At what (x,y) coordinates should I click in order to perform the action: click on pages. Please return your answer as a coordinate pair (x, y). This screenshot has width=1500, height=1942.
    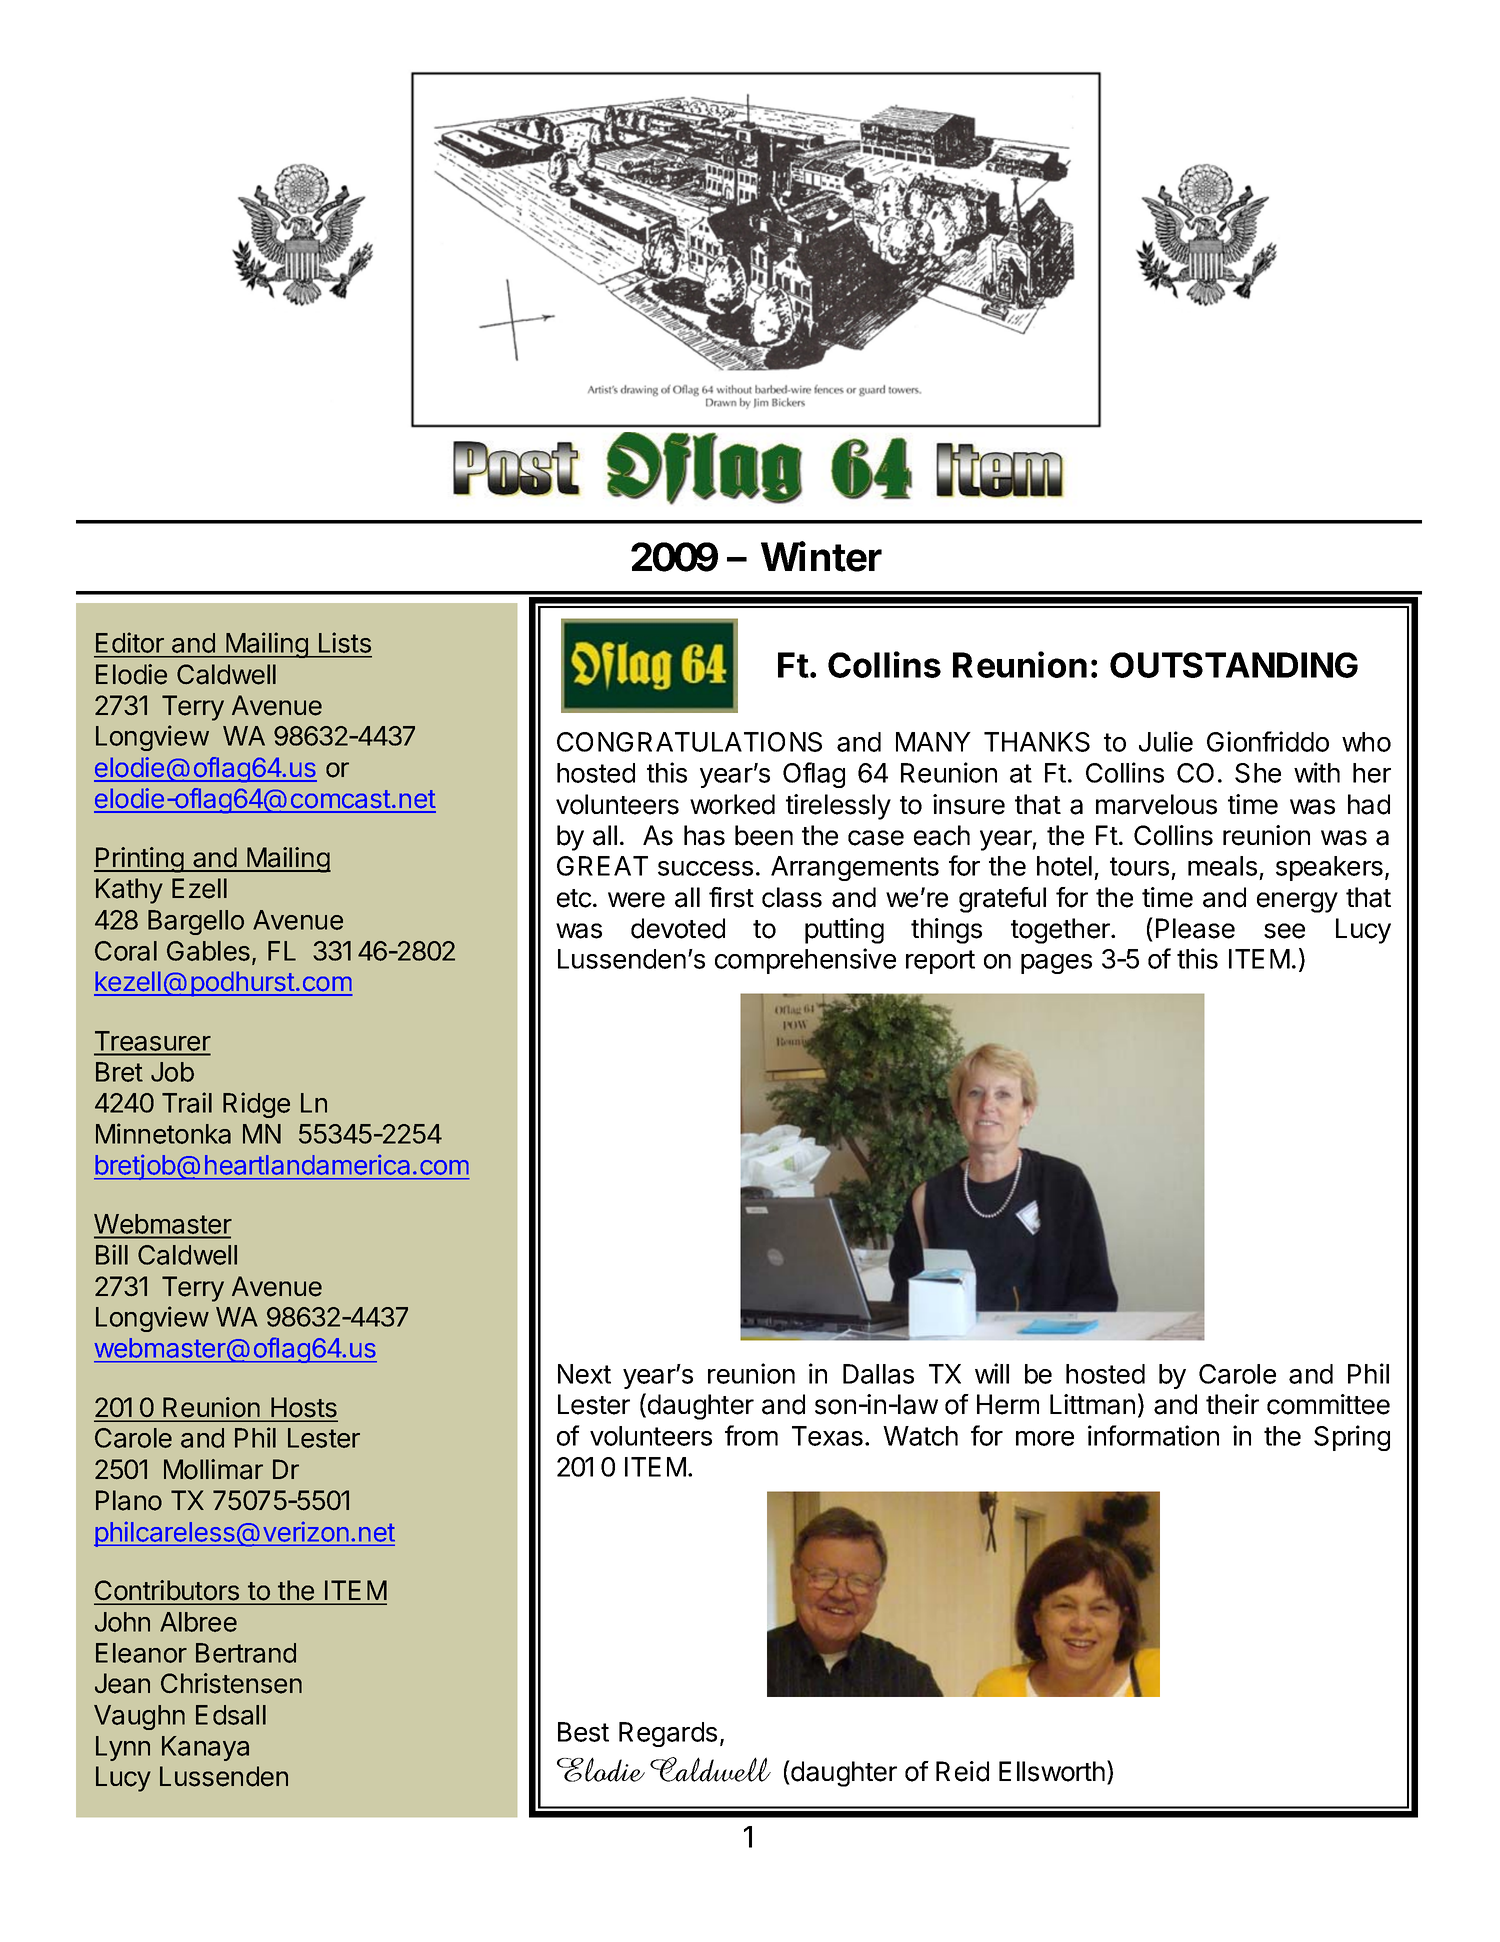
    Looking at the image, I should click on (1056, 964).
